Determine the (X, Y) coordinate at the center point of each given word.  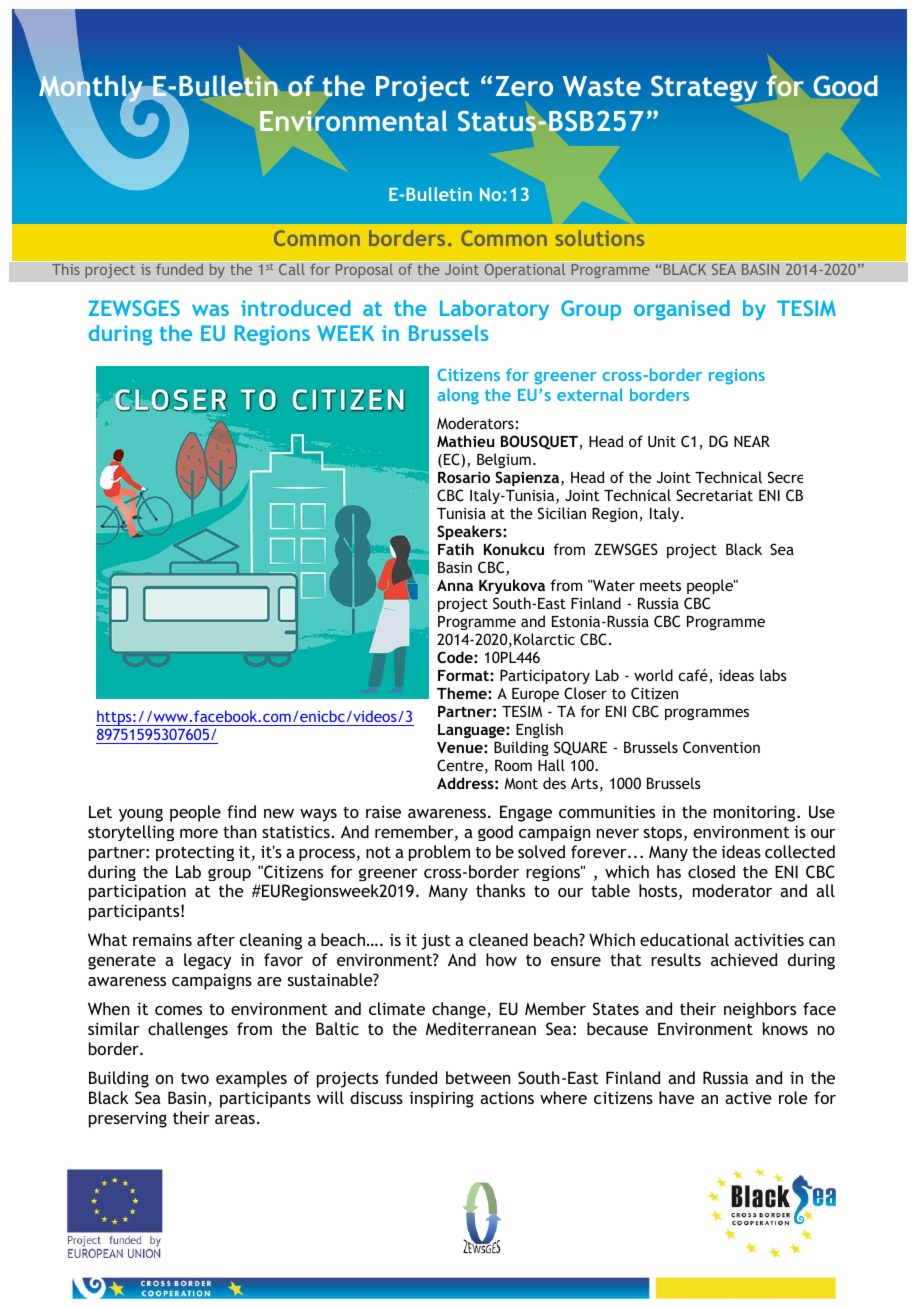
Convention (721, 747)
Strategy (704, 89)
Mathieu (465, 441)
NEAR (752, 441)
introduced (295, 308)
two (195, 1078)
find (241, 811)
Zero (524, 86)
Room (513, 765)
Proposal (364, 270)
